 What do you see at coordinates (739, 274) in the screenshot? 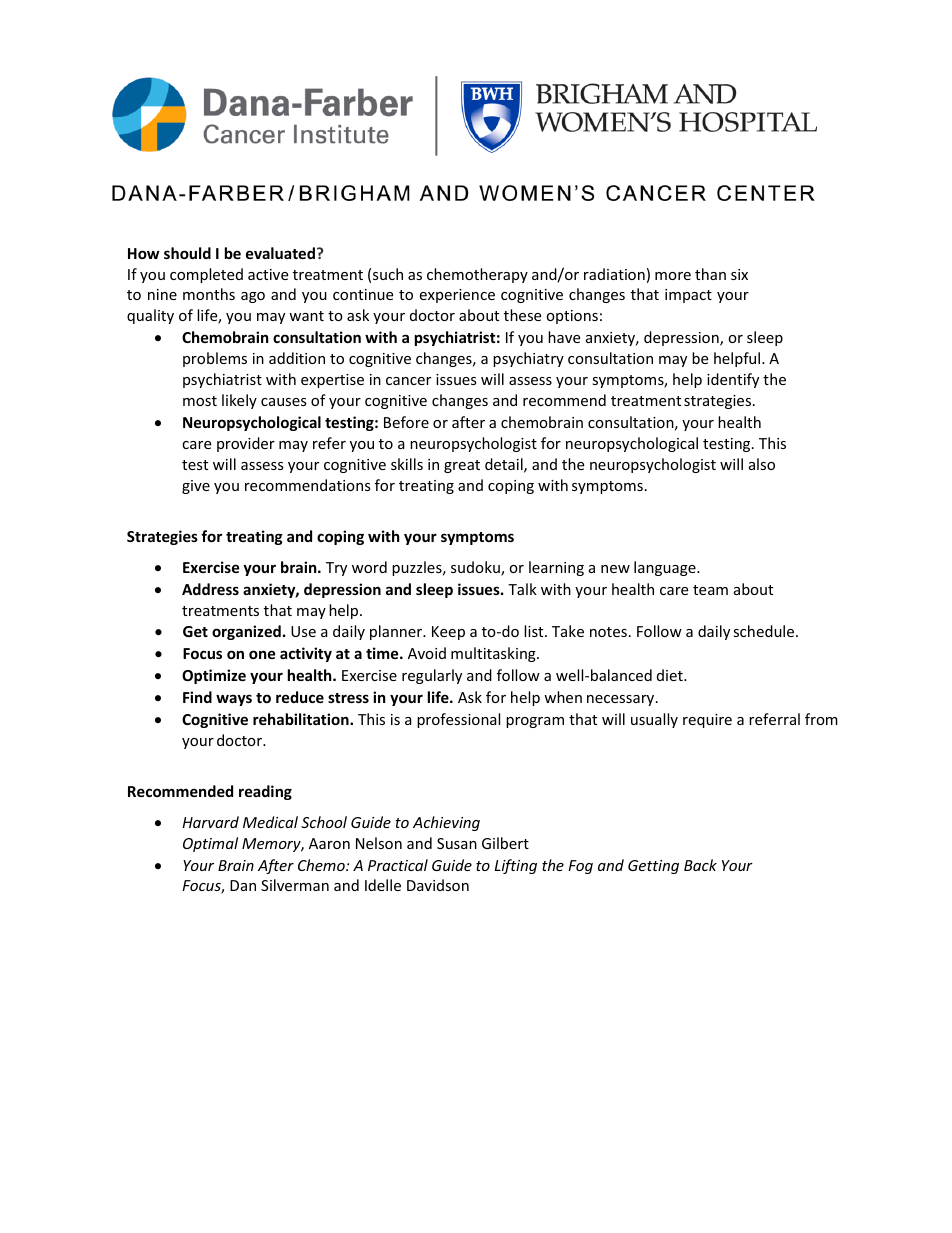
I see `six` at bounding box center [739, 274].
